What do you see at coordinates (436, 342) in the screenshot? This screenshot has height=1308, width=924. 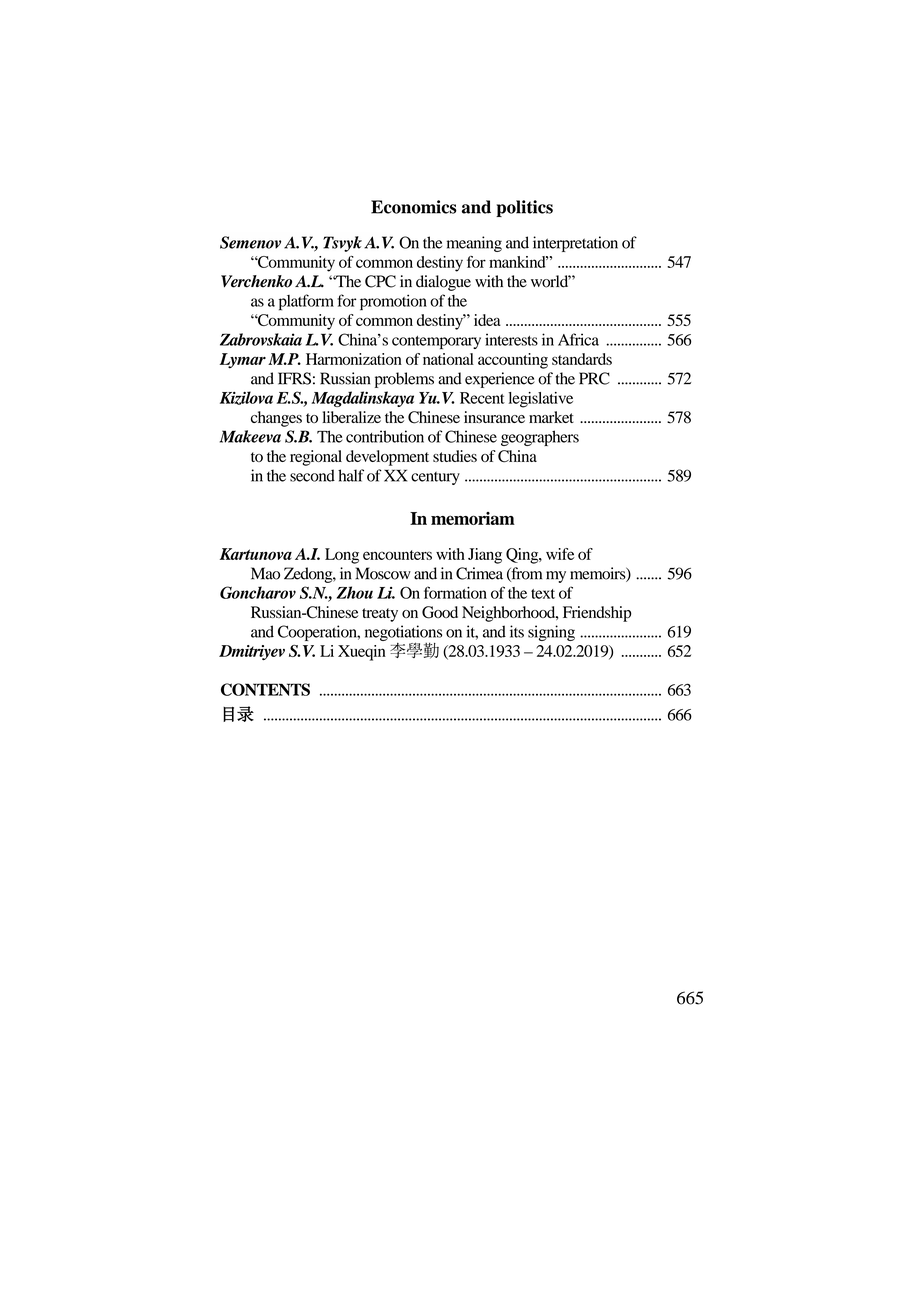 I see `contemporary` at bounding box center [436, 342].
